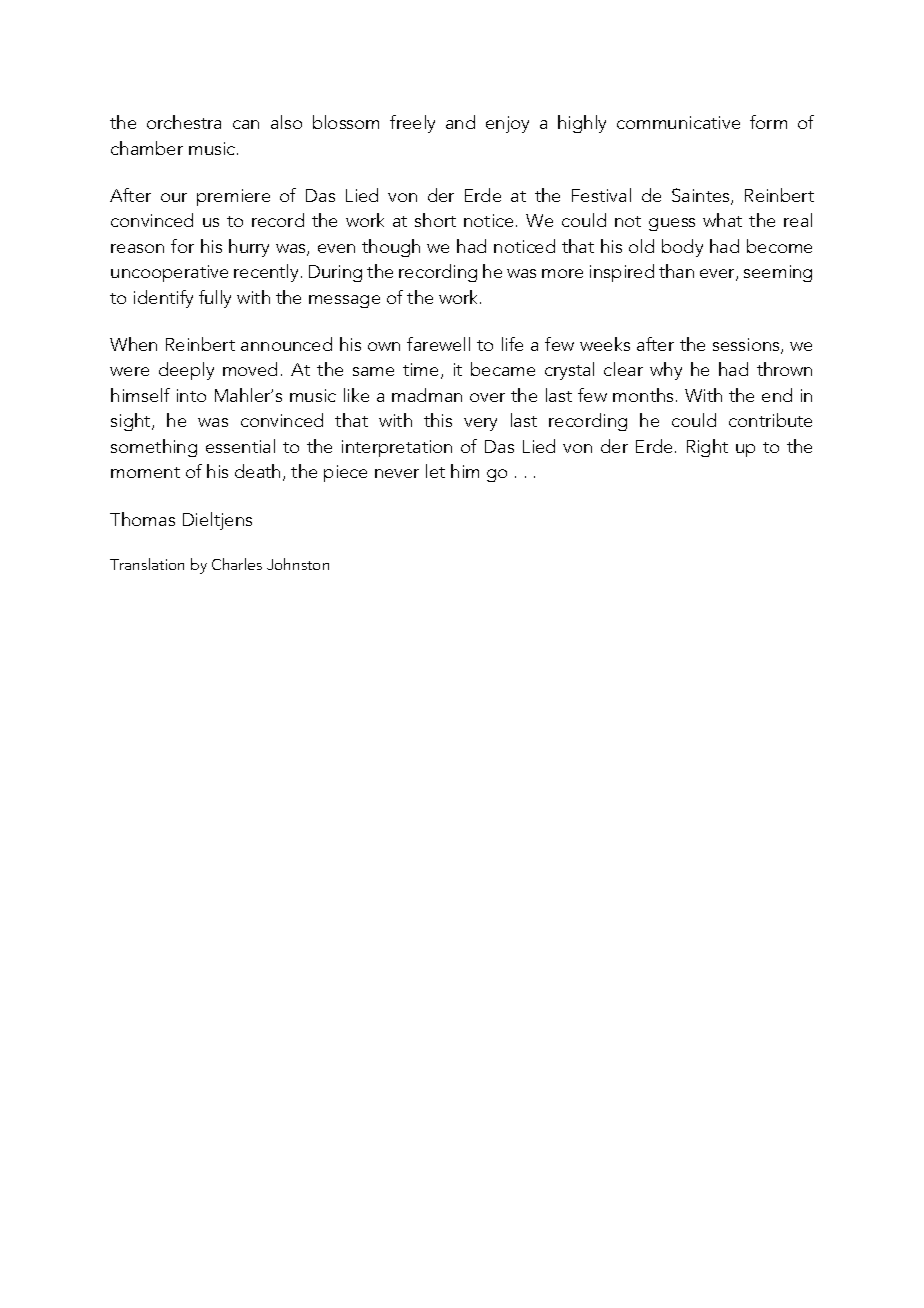 This page has width=924, height=1308. Describe the element at coordinates (298, 564) in the page. I see `Johnston` at that location.
